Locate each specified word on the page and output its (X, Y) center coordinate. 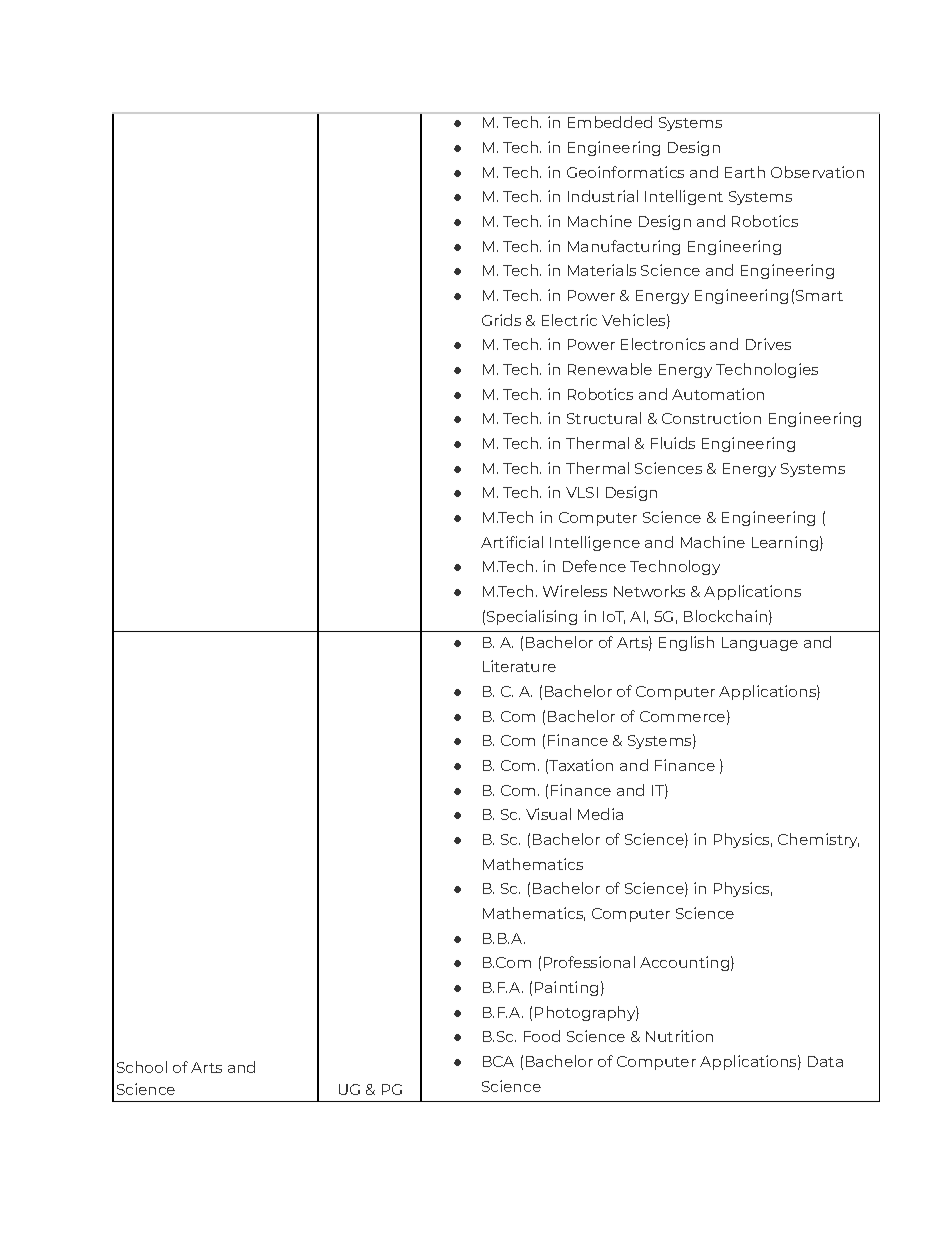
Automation (718, 394)
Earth (745, 172)
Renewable (610, 369)
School (142, 1067)
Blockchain (725, 616)
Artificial (512, 542)
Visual (548, 814)
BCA (498, 1061)
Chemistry (818, 840)
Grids (501, 320)
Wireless (575, 591)
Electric (569, 320)
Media (600, 814)
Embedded (610, 122)
